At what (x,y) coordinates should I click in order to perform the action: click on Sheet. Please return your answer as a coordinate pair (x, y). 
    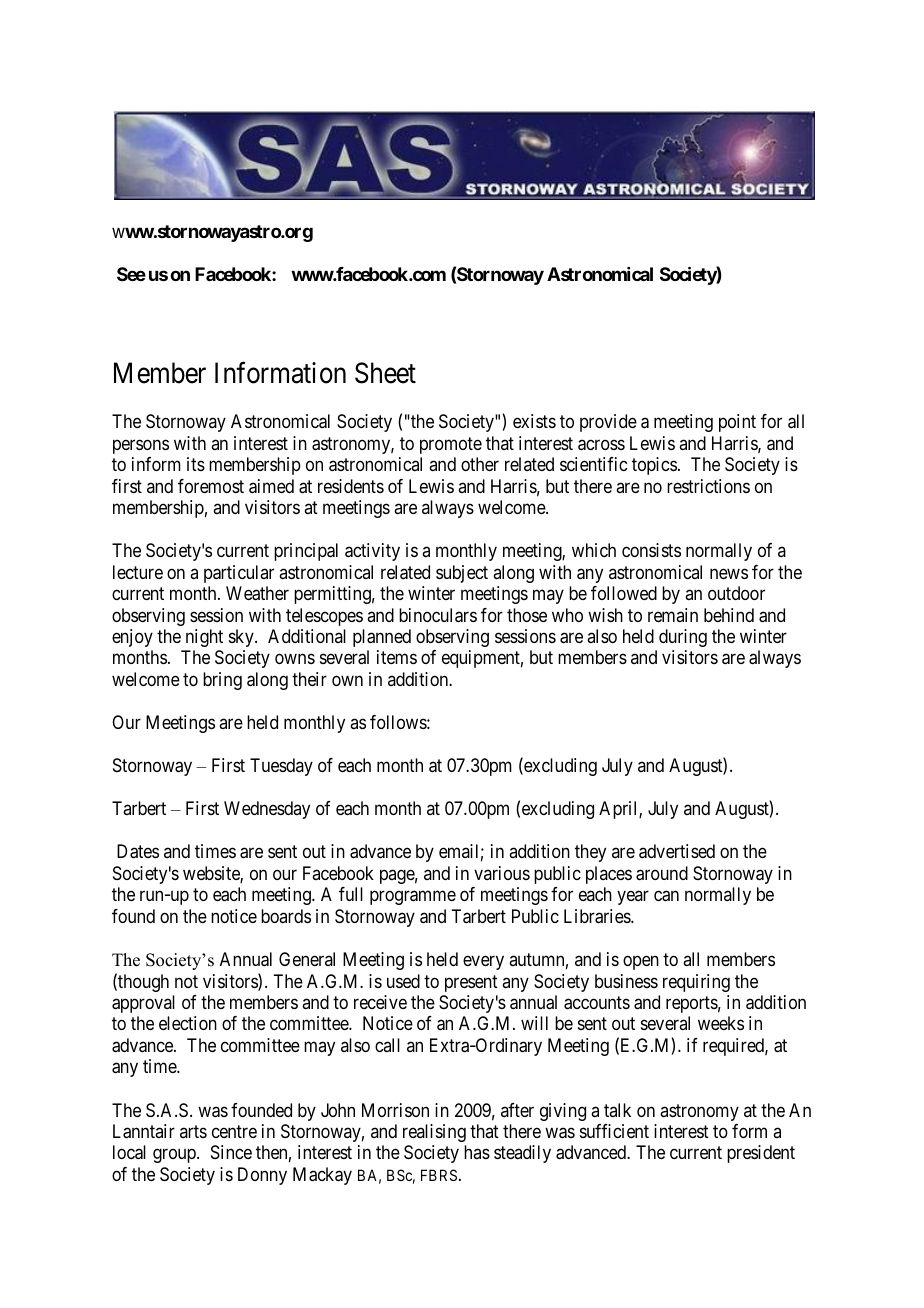
    Looking at the image, I should click on (385, 373).
